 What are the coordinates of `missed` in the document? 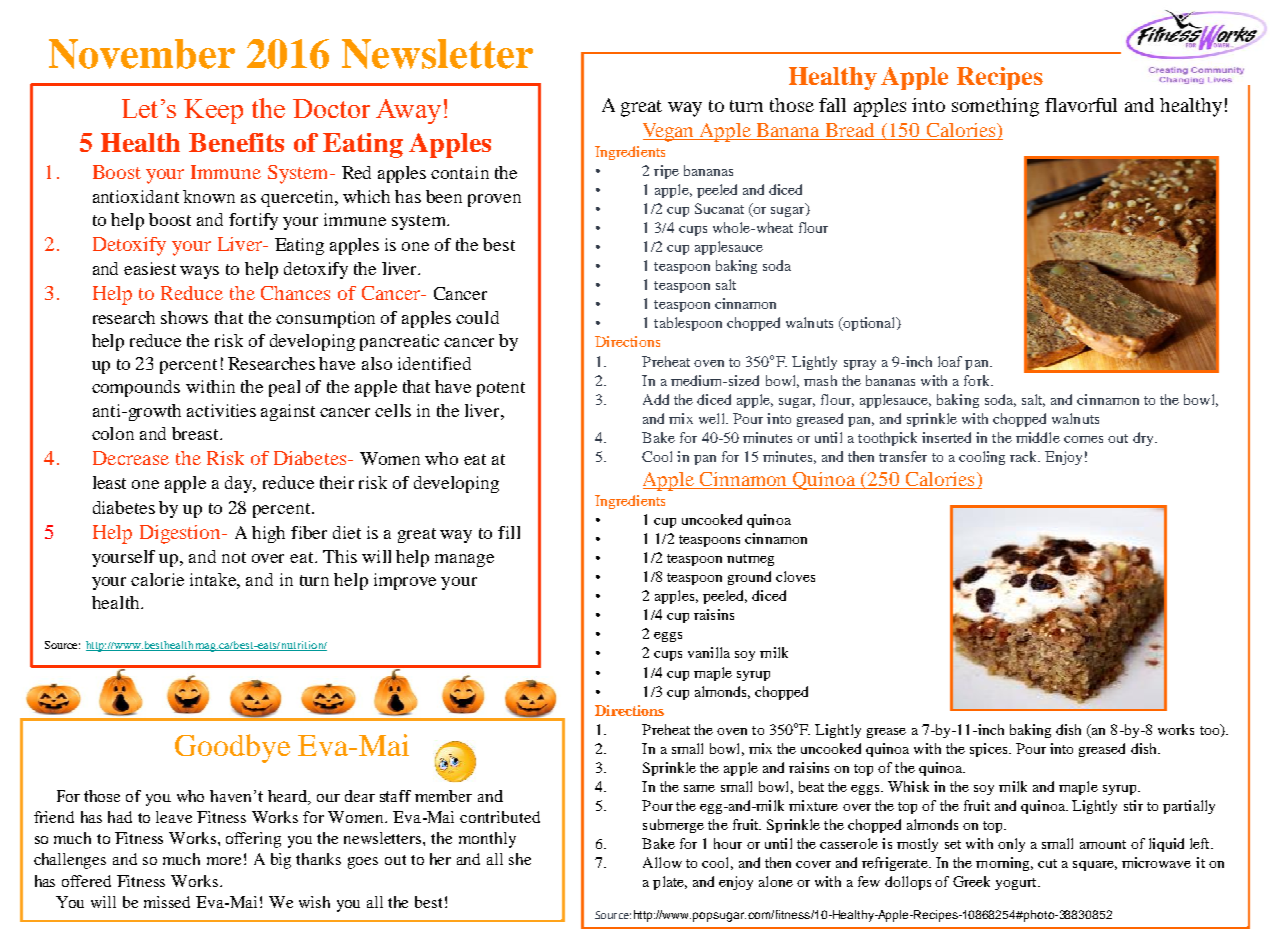 It's located at (167, 902).
